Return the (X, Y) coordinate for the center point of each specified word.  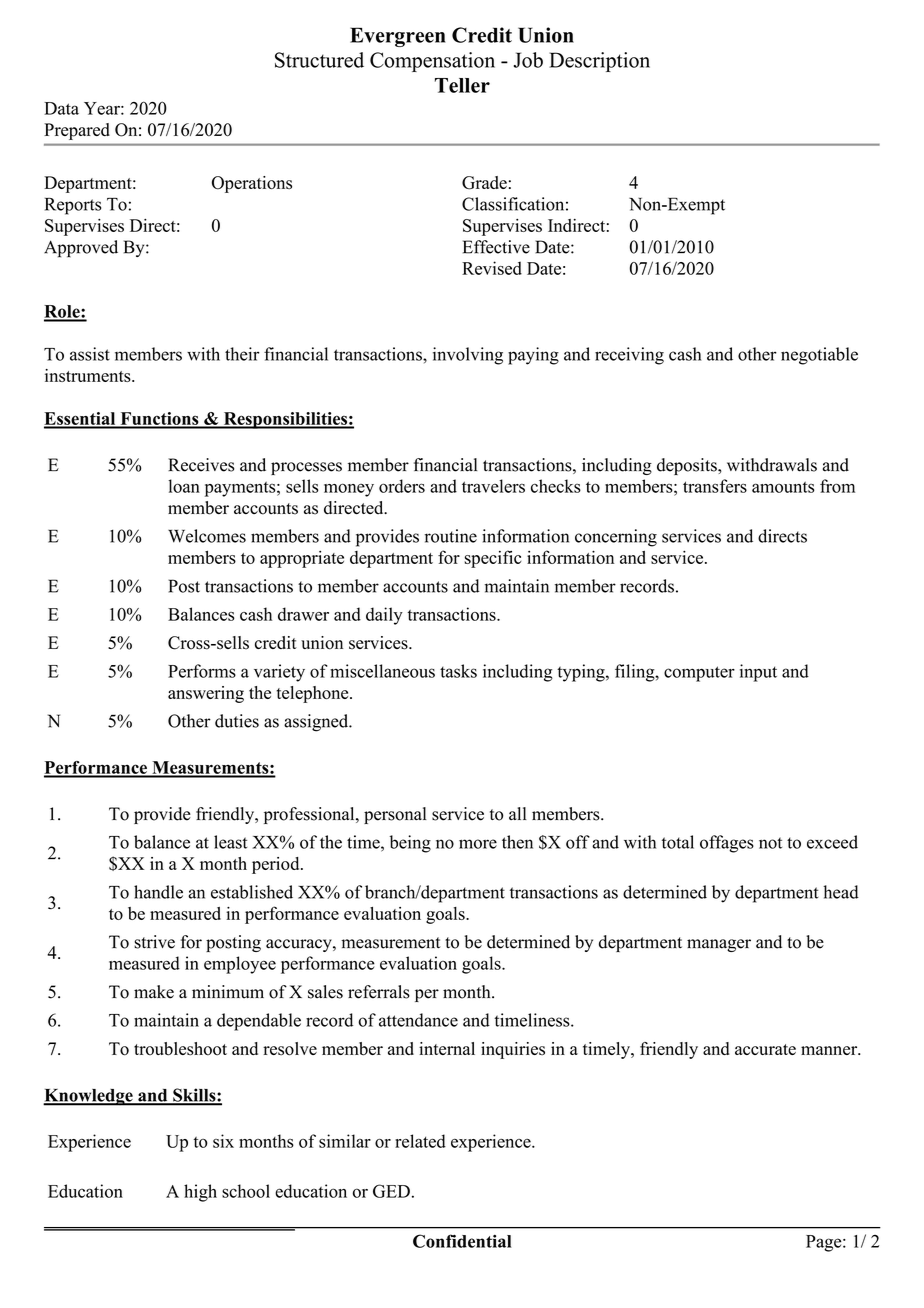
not (770, 843)
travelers (493, 486)
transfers (715, 486)
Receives (201, 465)
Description (599, 62)
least (230, 842)
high (200, 1193)
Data (61, 108)
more (478, 844)
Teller (462, 85)
